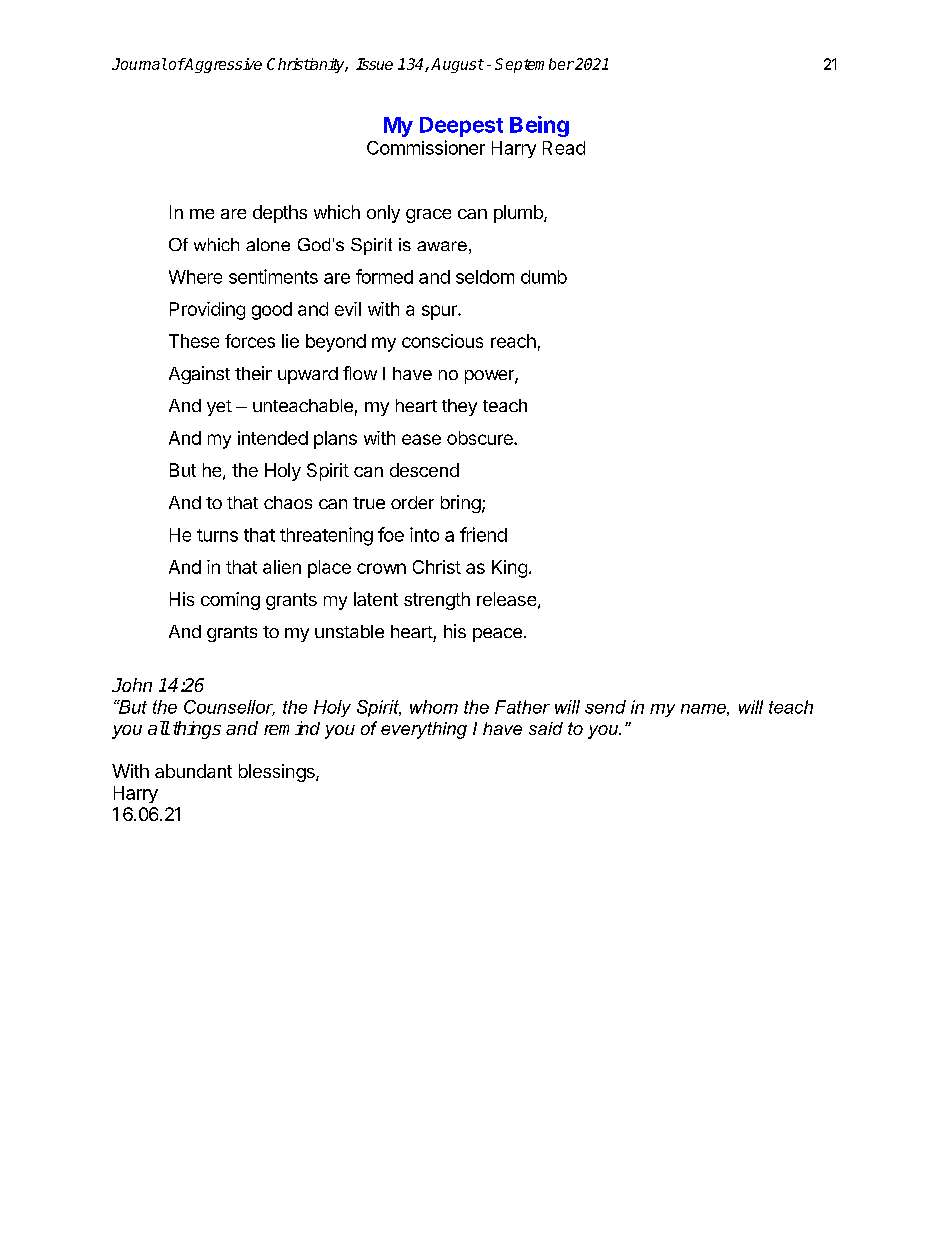 Image resolution: width=952 pixels, height=1233 pixels. Describe the element at coordinates (219, 408) in the page. I see `yet` at that location.
